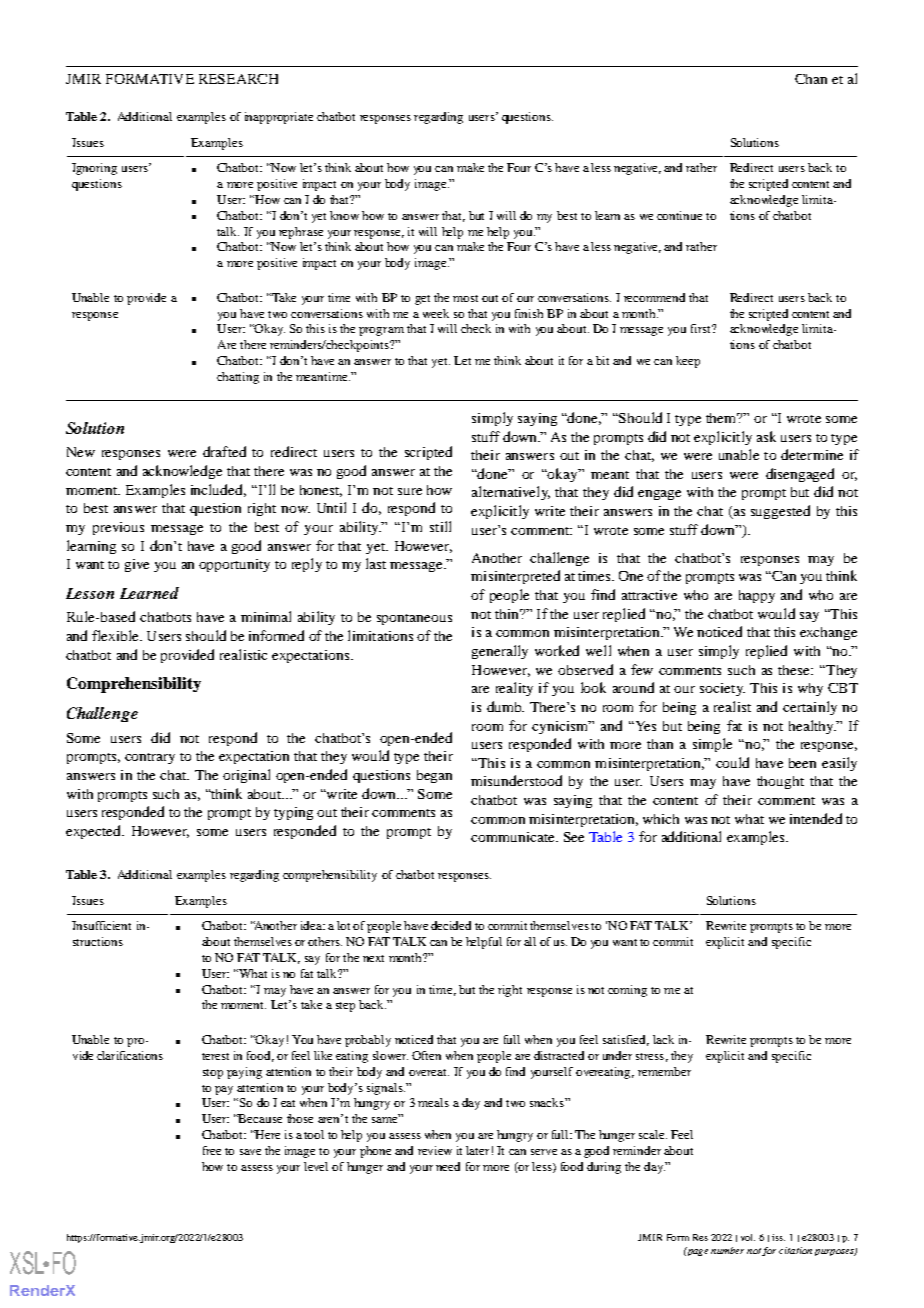 The height and width of the image is (1308, 924). I want to click on vol, so click(748, 1237).
